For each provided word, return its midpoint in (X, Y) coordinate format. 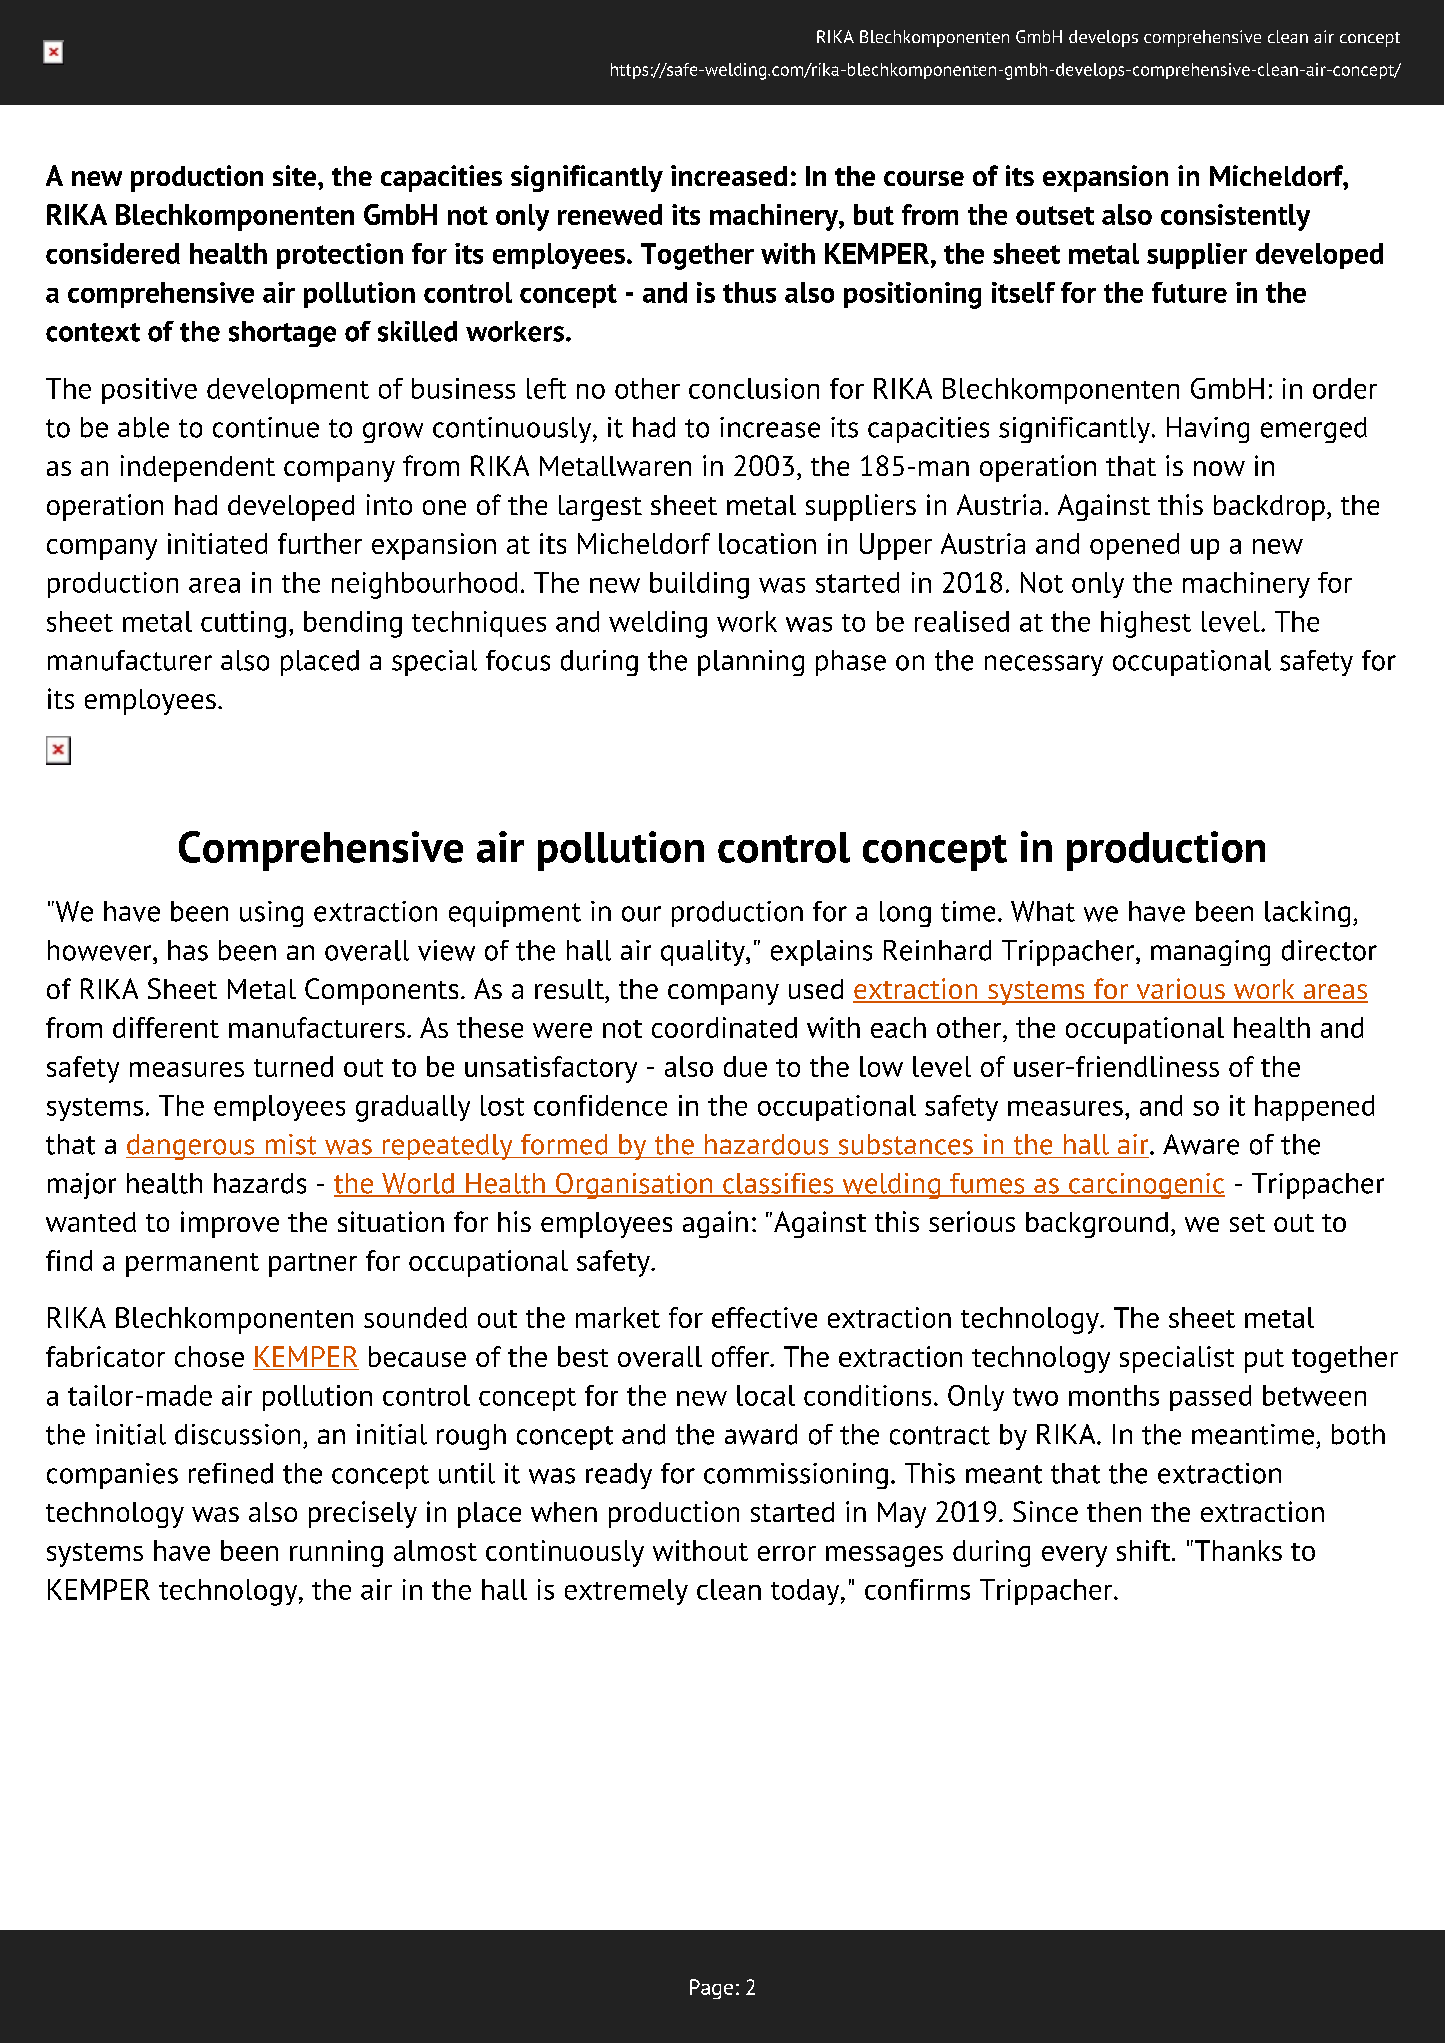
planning (751, 663)
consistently (1235, 217)
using (271, 914)
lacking (1307, 914)
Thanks (1237, 1550)
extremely (626, 1592)
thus (749, 292)
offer (741, 1356)
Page (711, 1989)
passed (1210, 1398)
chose (209, 1356)
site (296, 175)
